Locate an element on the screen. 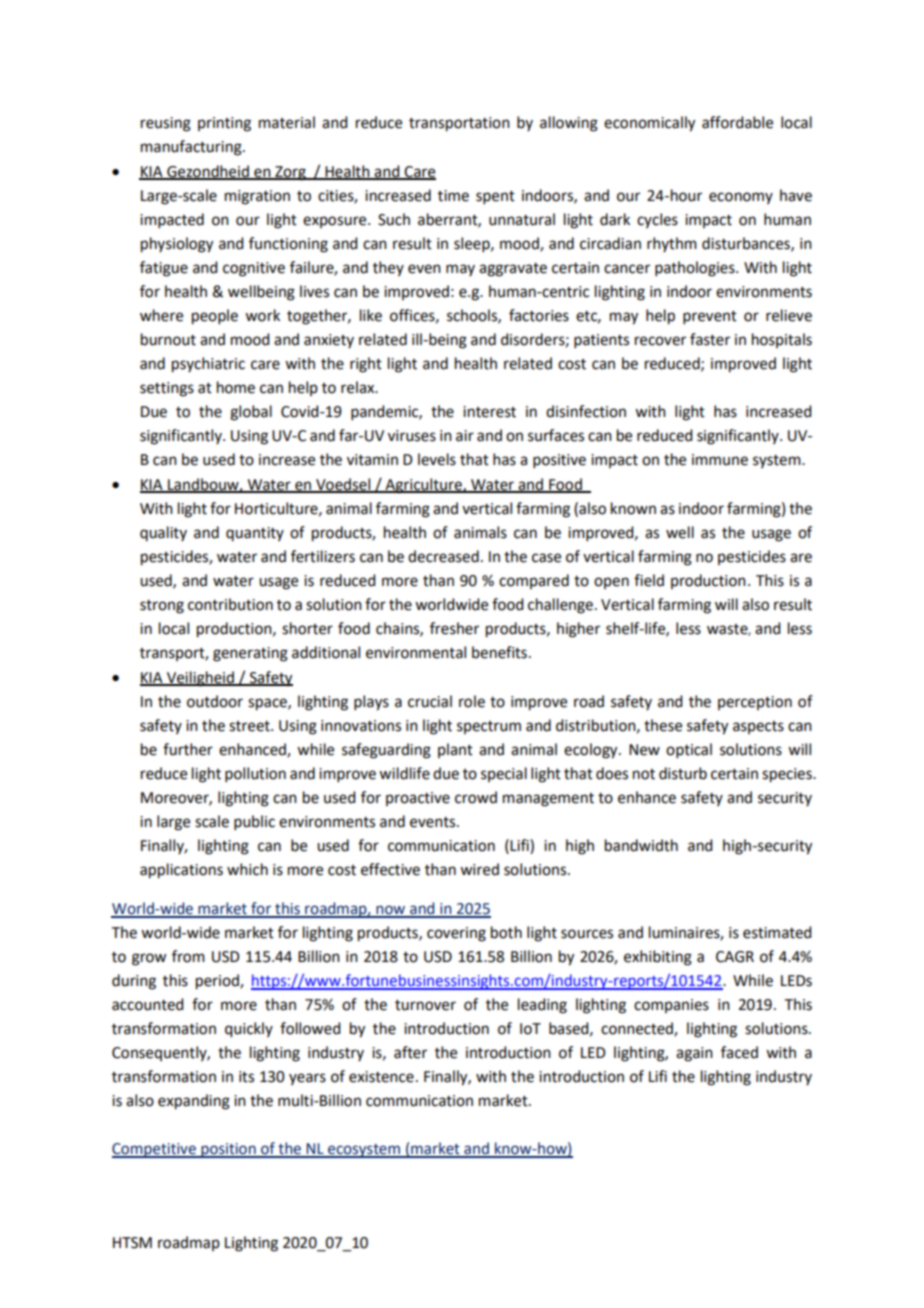 The height and width of the screenshot is (1308, 924). again is located at coordinates (694, 1054).
